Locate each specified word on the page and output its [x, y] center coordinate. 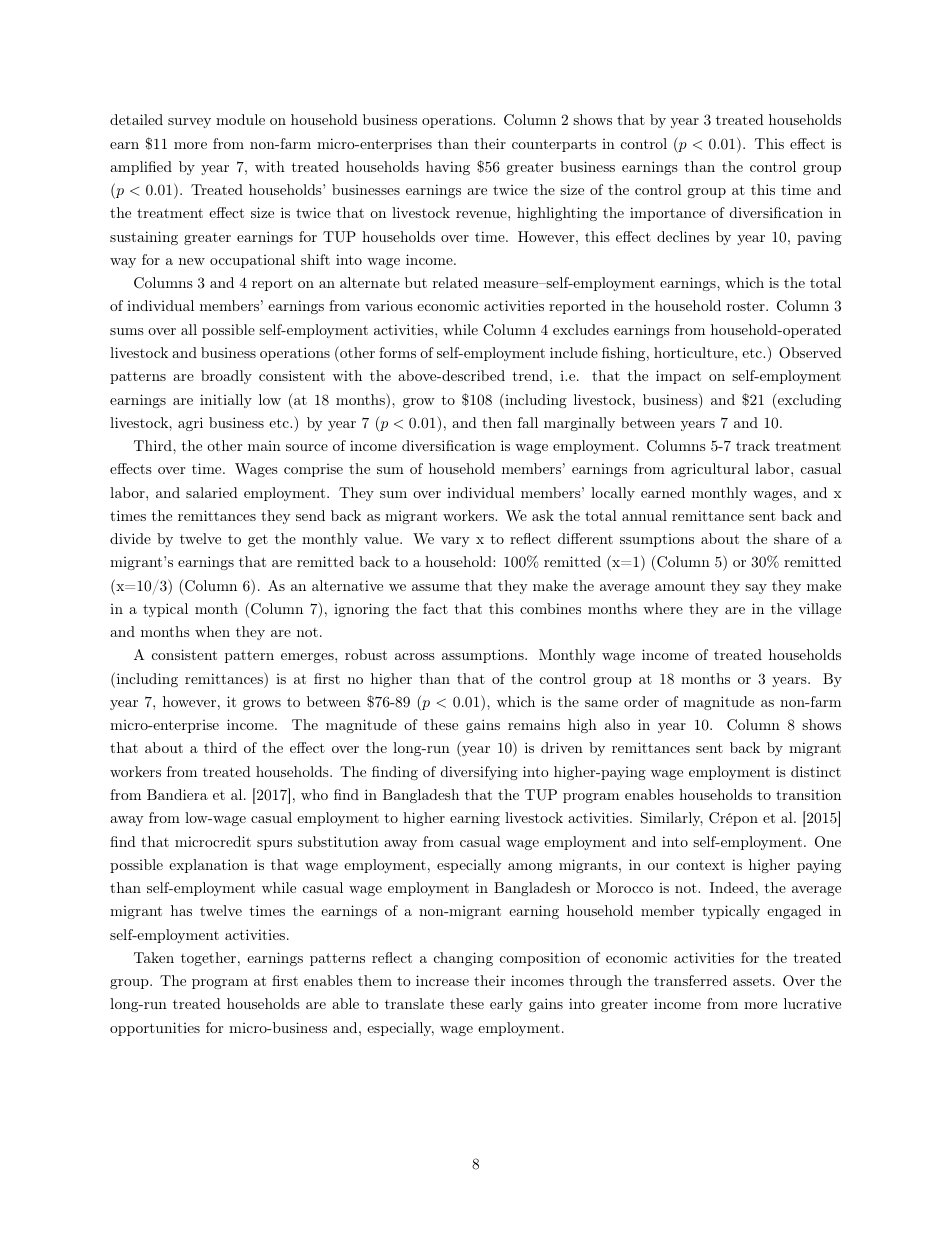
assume [435, 587]
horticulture [695, 352]
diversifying [479, 773]
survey [189, 123]
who [314, 794]
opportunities [155, 1029]
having [448, 168]
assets [752, 981]
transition [808, 794]
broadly [226, 377]
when [212, 631]
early [506, 1005]
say [756, 589]
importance [668, 214]
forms [397, 352]
